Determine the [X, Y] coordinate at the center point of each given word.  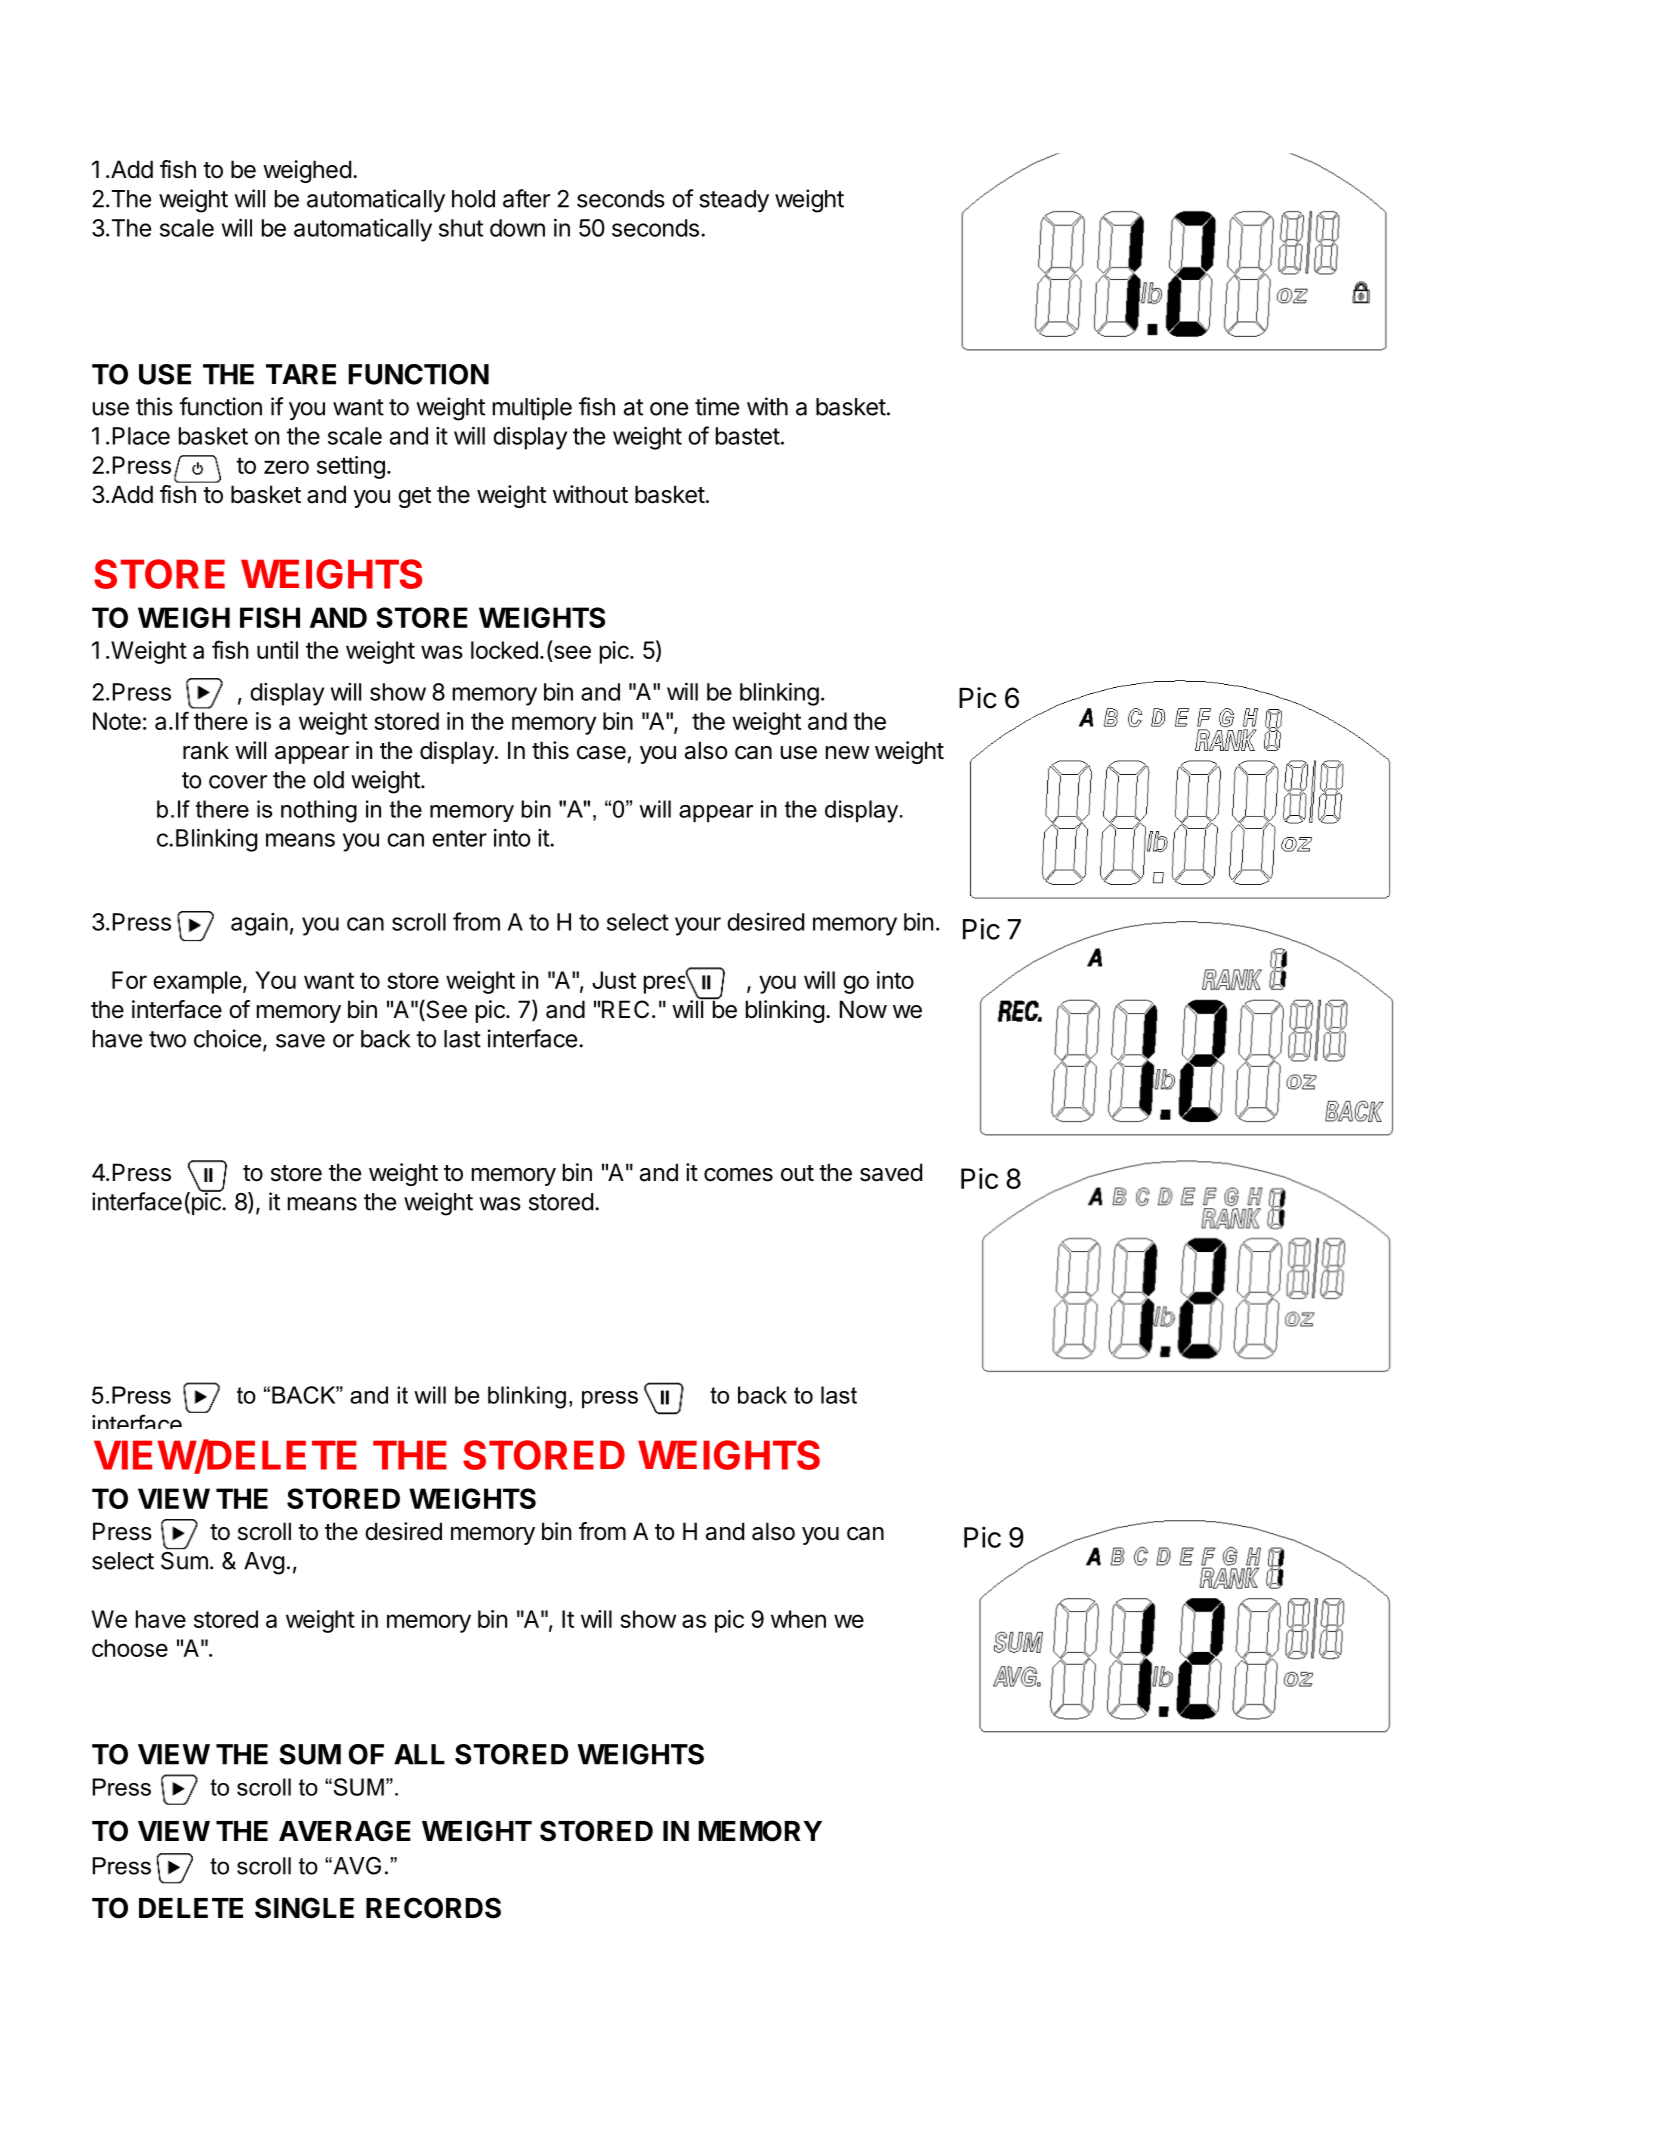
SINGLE [304, 1908]
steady [734, 201]
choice [227, 1038]
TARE [301, 374]
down [517, 228]
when [798, 1619]
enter [459, 838]
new [847, 753]
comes [738, 1175]
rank [206, 750]
